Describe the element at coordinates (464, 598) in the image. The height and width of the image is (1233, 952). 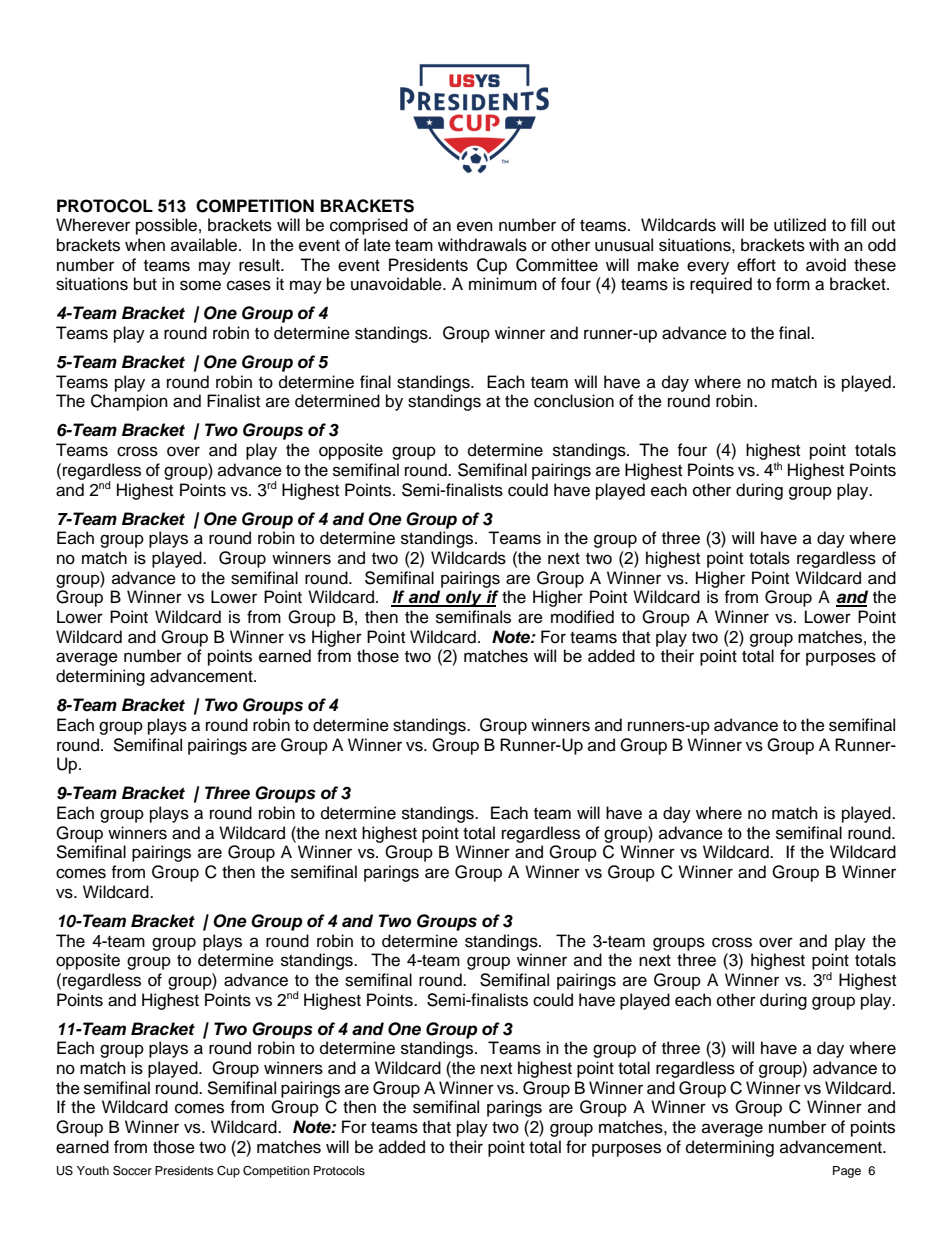
I see `only` at that location.
